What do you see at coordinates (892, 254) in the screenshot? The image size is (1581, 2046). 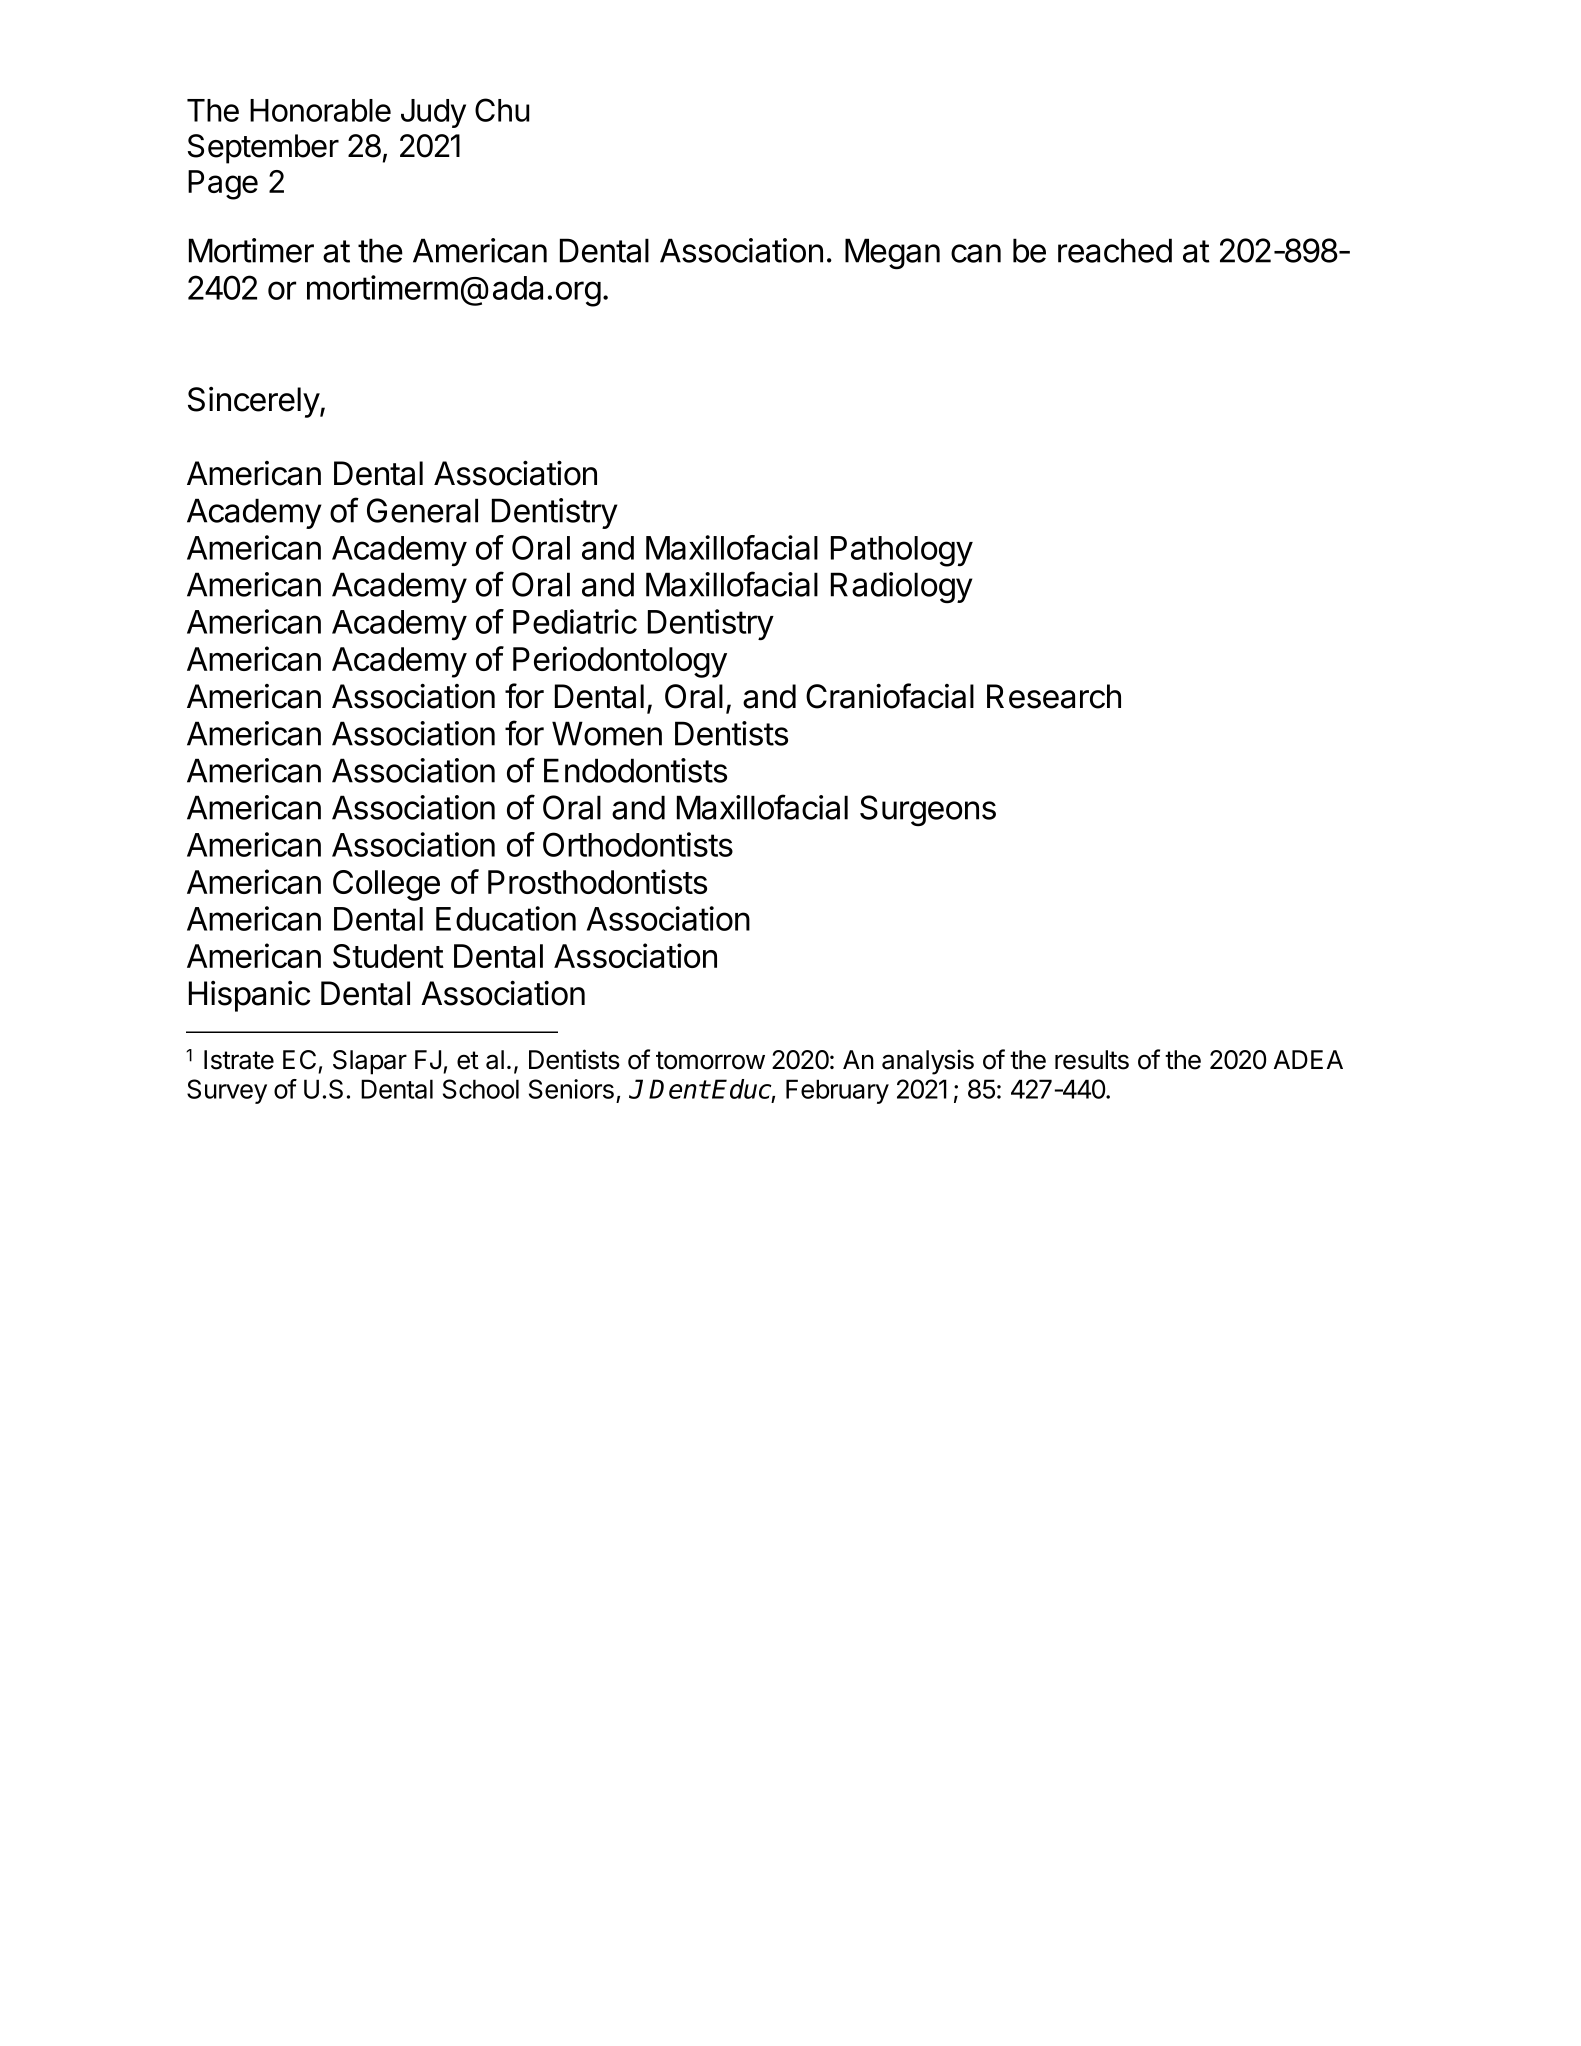 I see `Megan` at bounding box center [892, 254].
